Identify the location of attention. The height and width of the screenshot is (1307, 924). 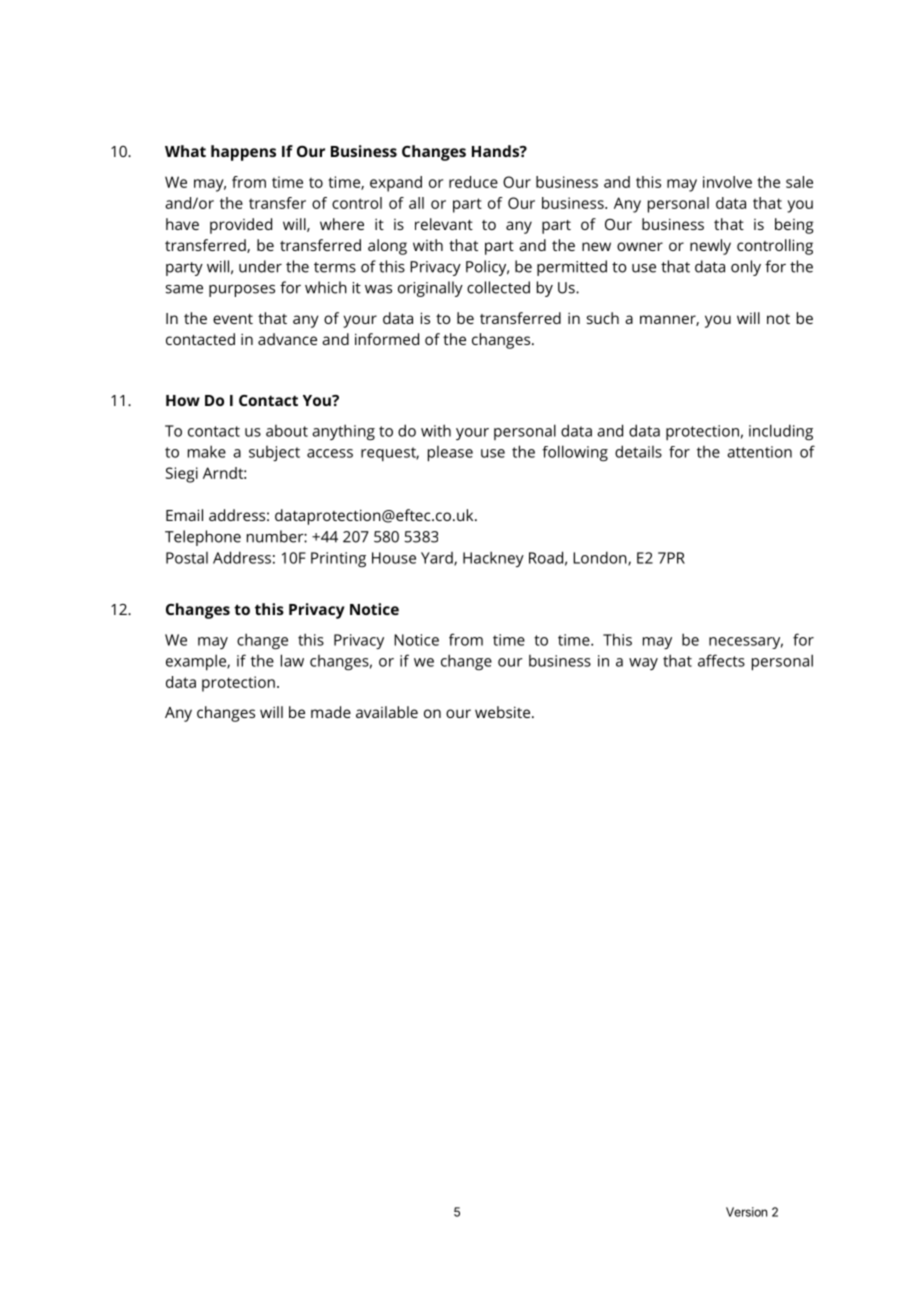
(759, 452).
